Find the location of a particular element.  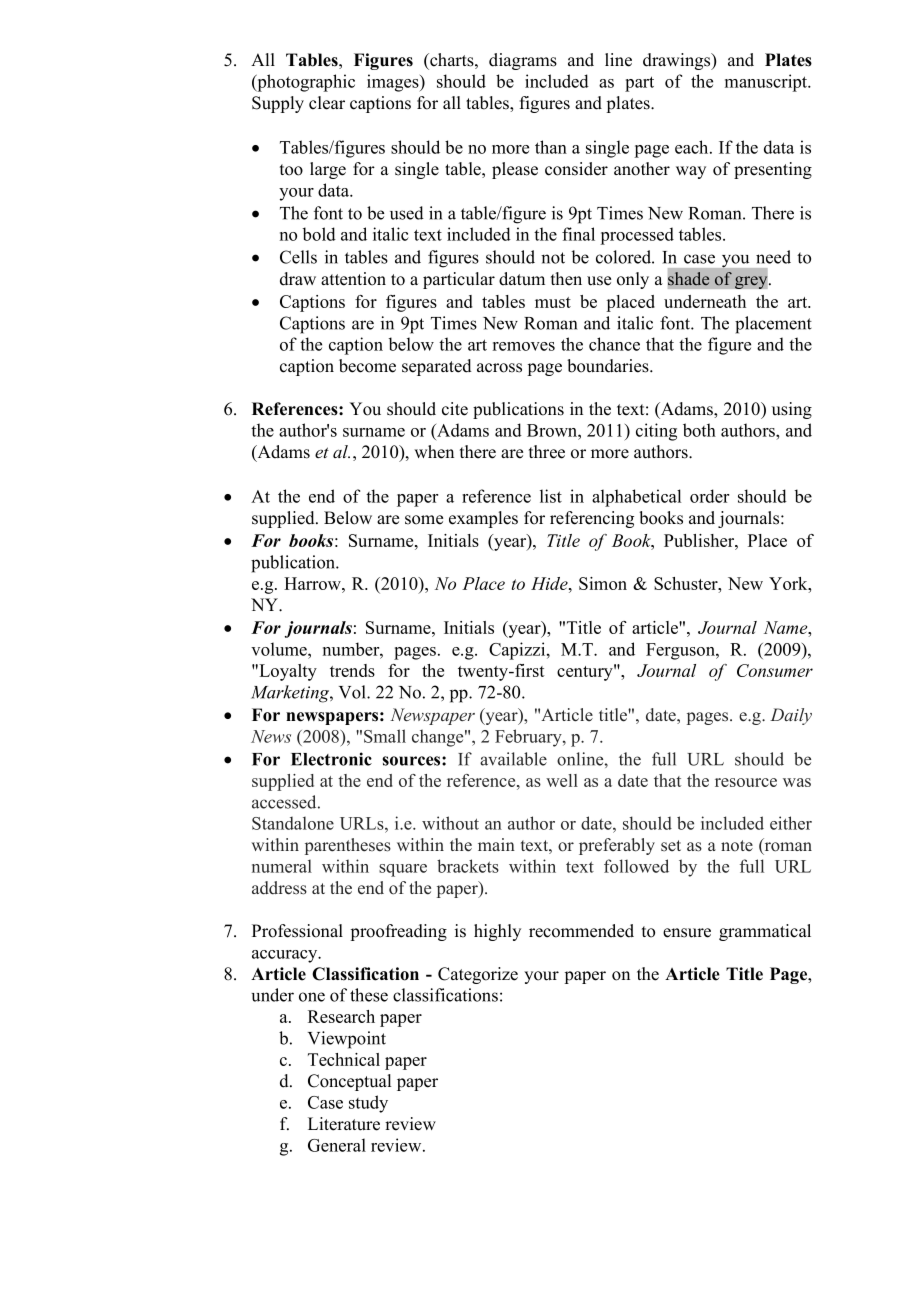

manuscript is located at coordinates (767, 83).
